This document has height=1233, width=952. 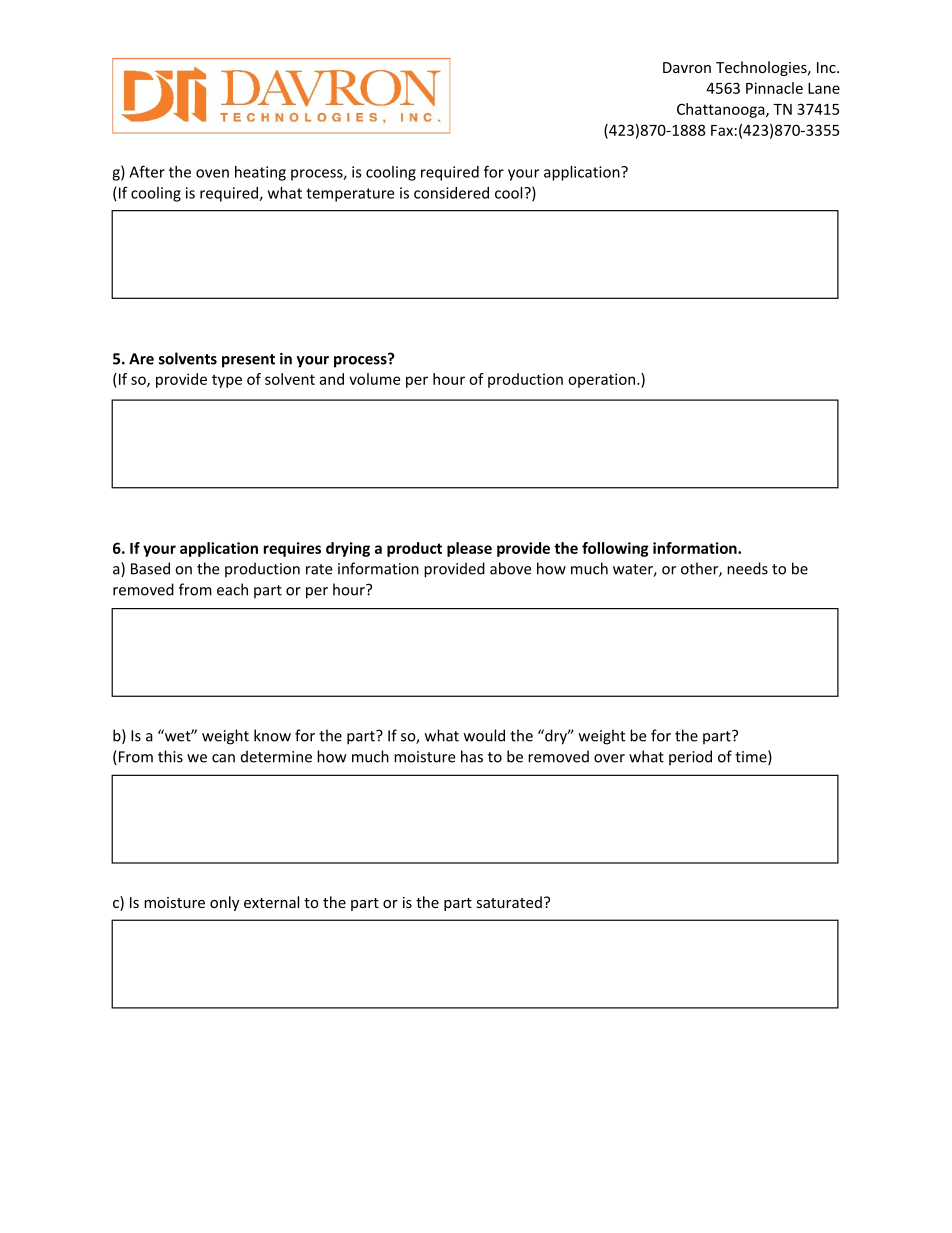 I want to click on considered, so click(x=451, y=193).
